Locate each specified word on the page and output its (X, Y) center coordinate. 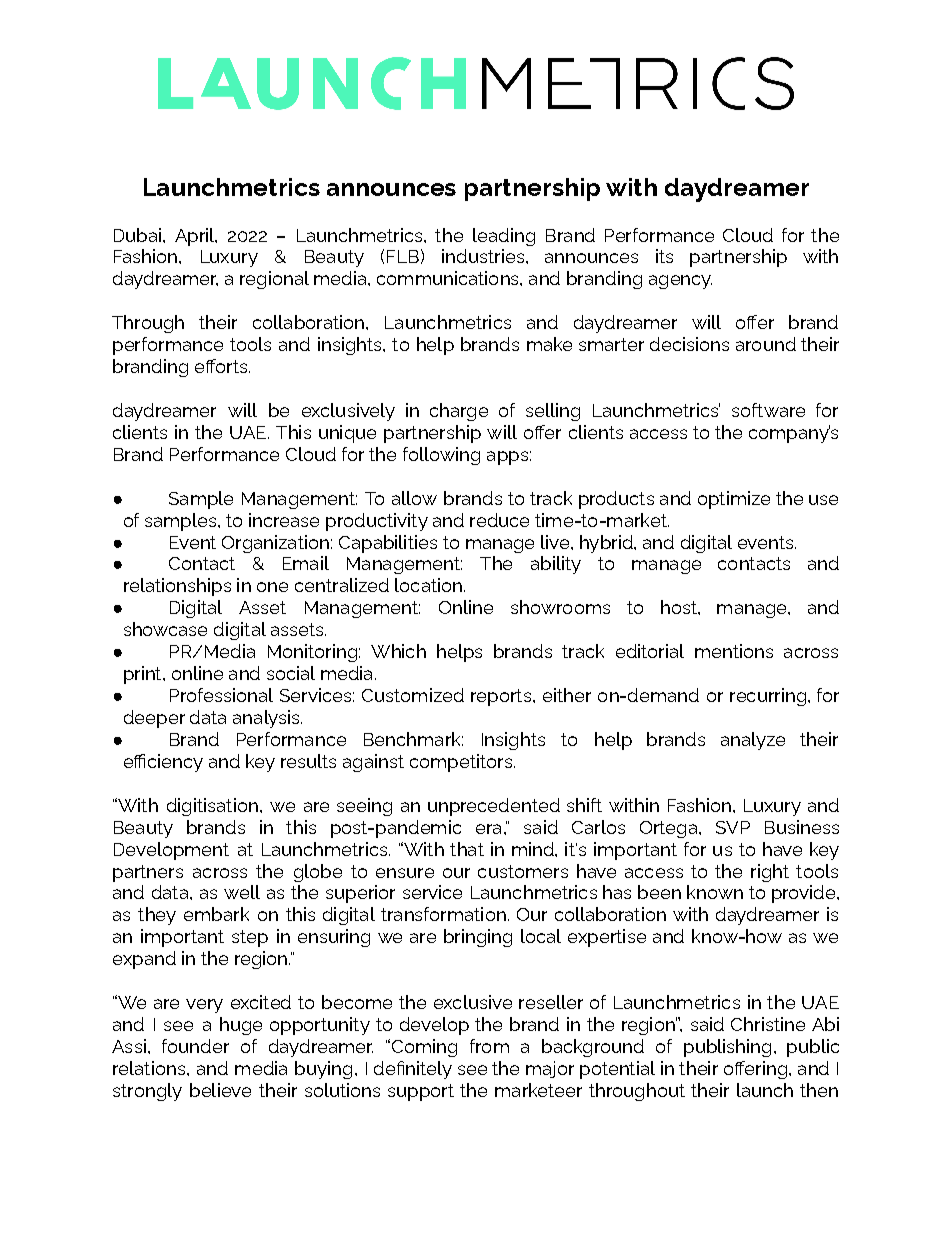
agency (680, 282)
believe (220, 1090)
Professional (221, 695)
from (489, 1046)
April (196, 237)
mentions (734, 651)
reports (502, 697)
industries (483, 256)
